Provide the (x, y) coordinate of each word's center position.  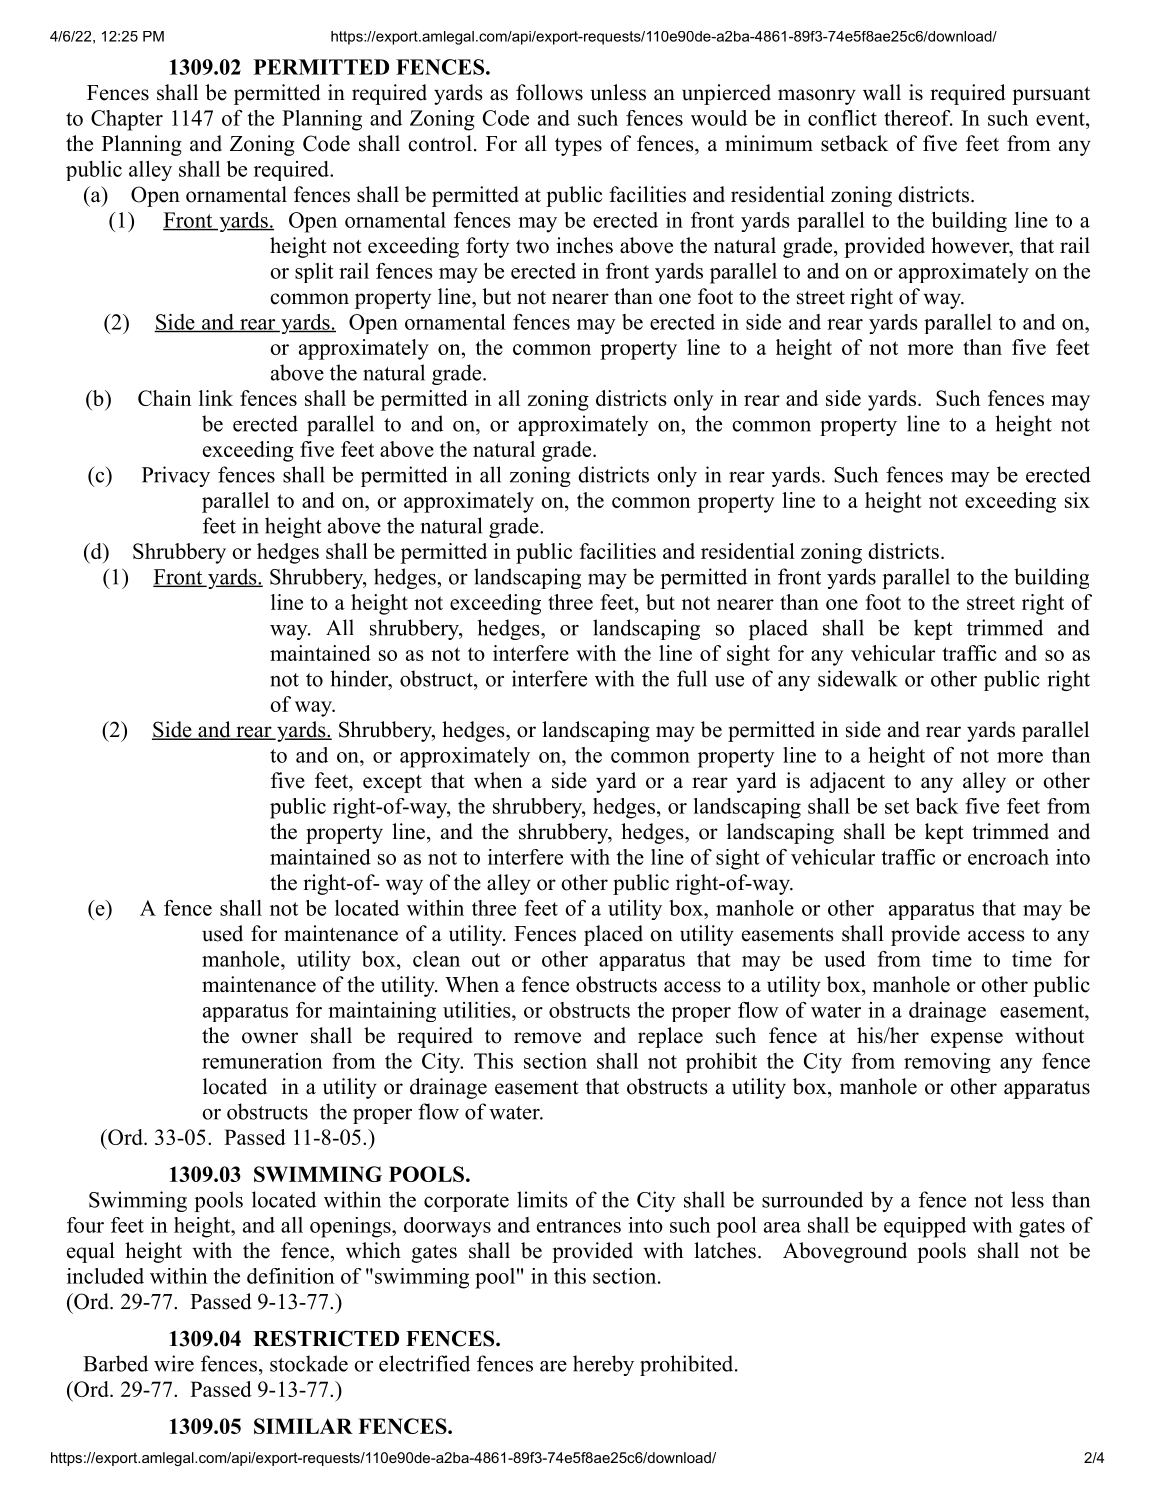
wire (174, 1363)
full (692, 678)
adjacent (847, 782)
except (392, 784)
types (578, 147)
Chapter (127, 120)
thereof (918, 118)
